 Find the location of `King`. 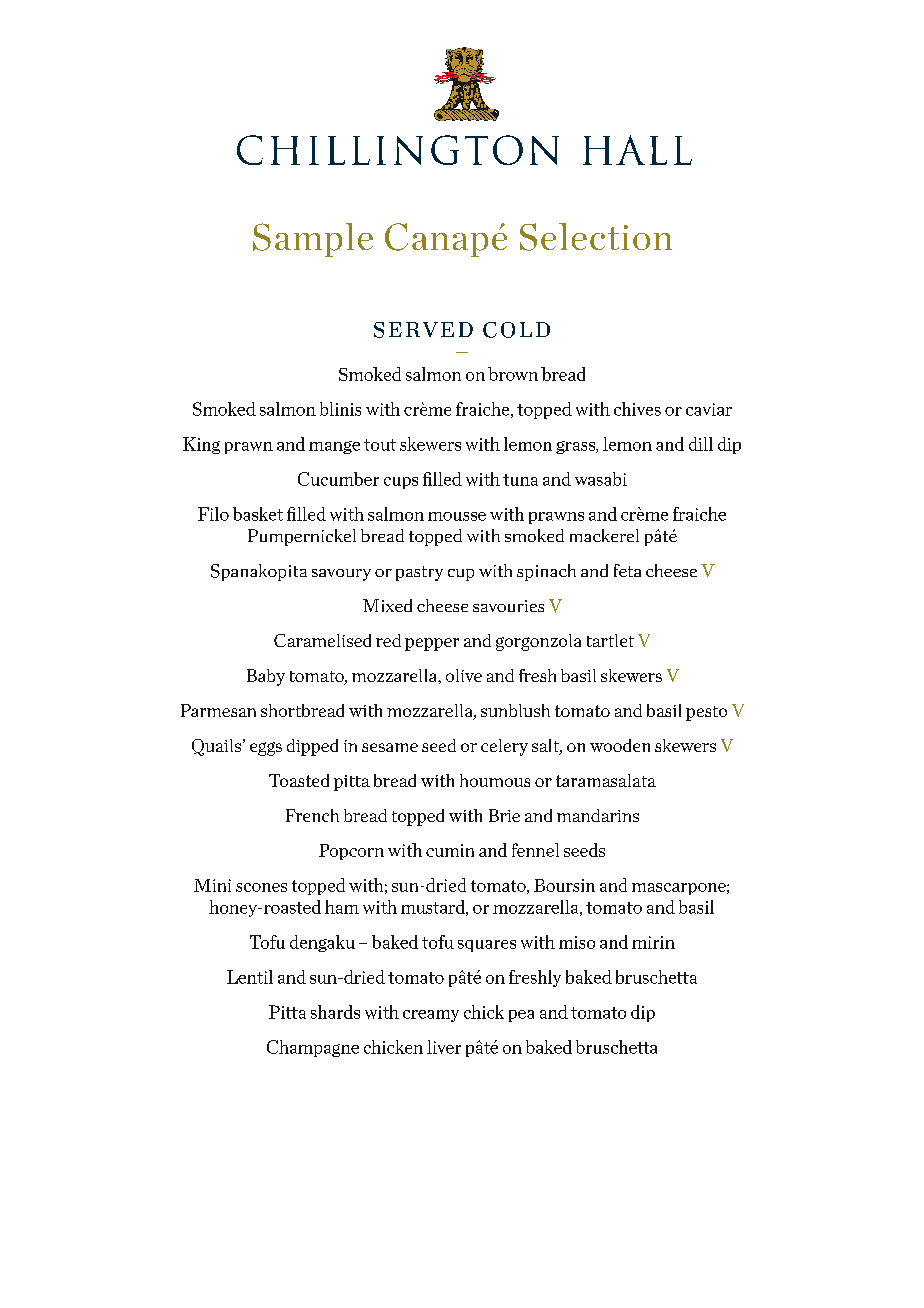

King is located at coordinates (201, 445).
